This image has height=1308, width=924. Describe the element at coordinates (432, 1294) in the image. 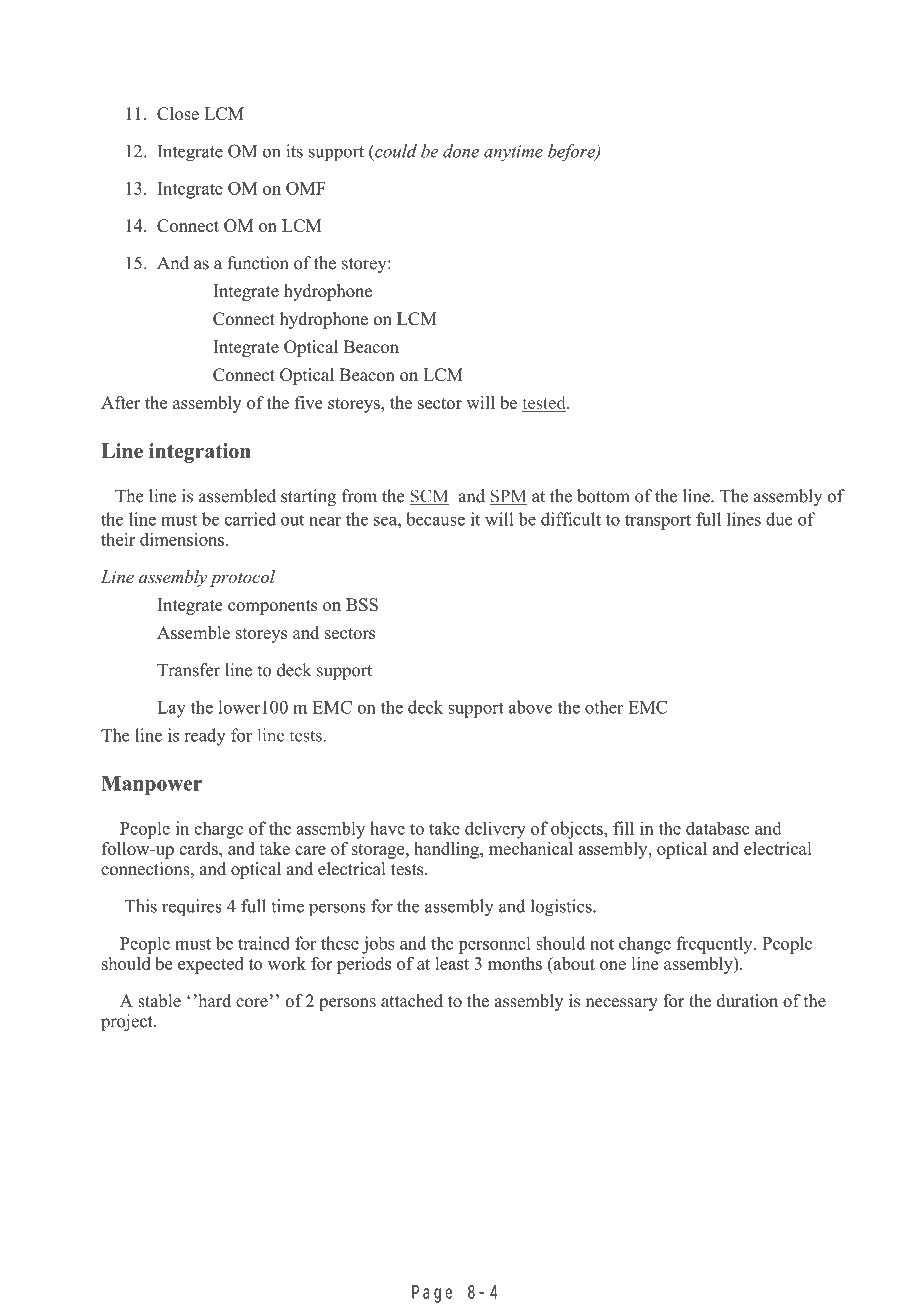

I see `Page` at that location.
